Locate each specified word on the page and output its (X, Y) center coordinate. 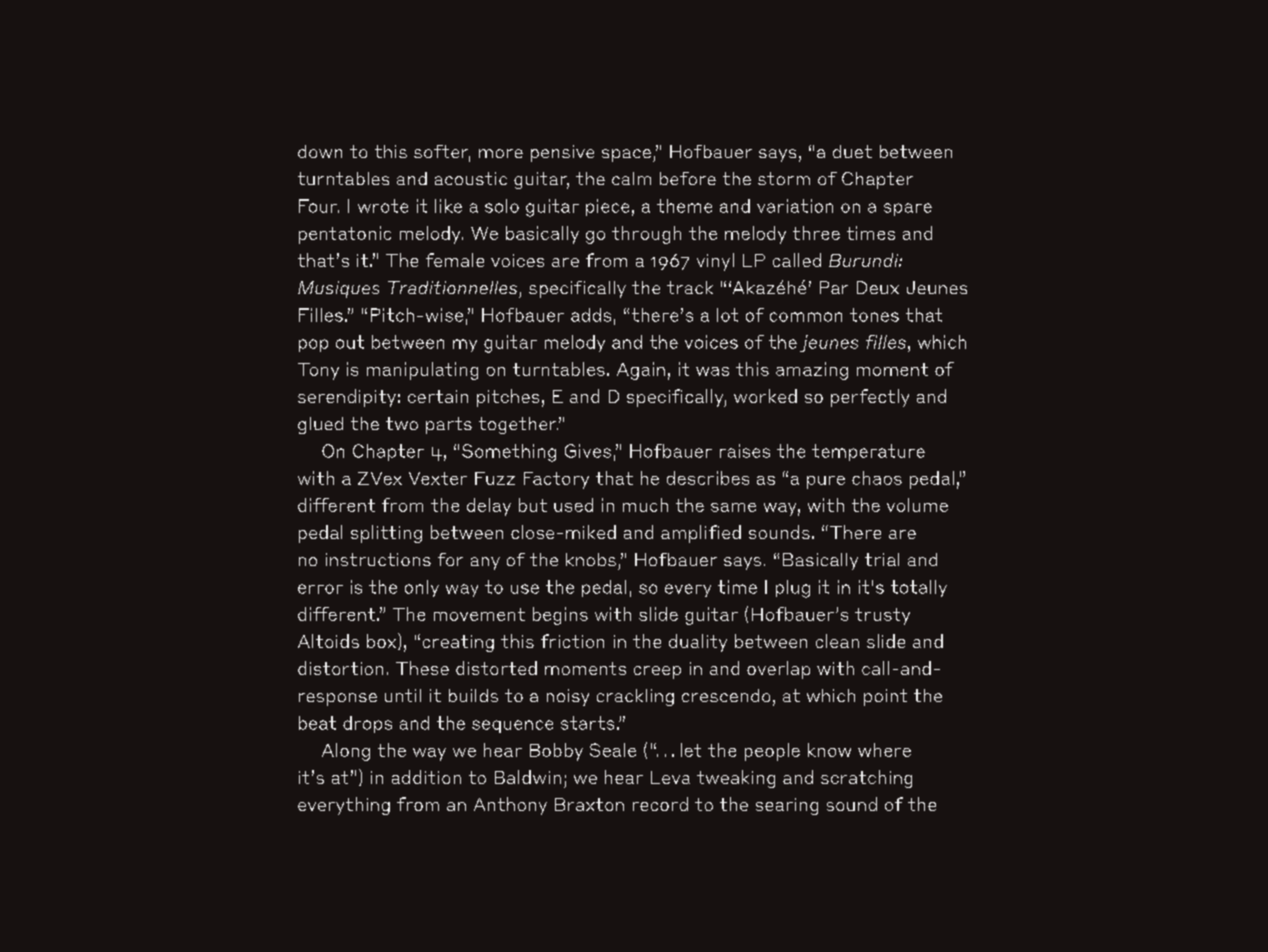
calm (631, 178)
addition (426, 777)
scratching (866, 779)
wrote (383, 206)
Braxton (589, 804)
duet (852, 151)
